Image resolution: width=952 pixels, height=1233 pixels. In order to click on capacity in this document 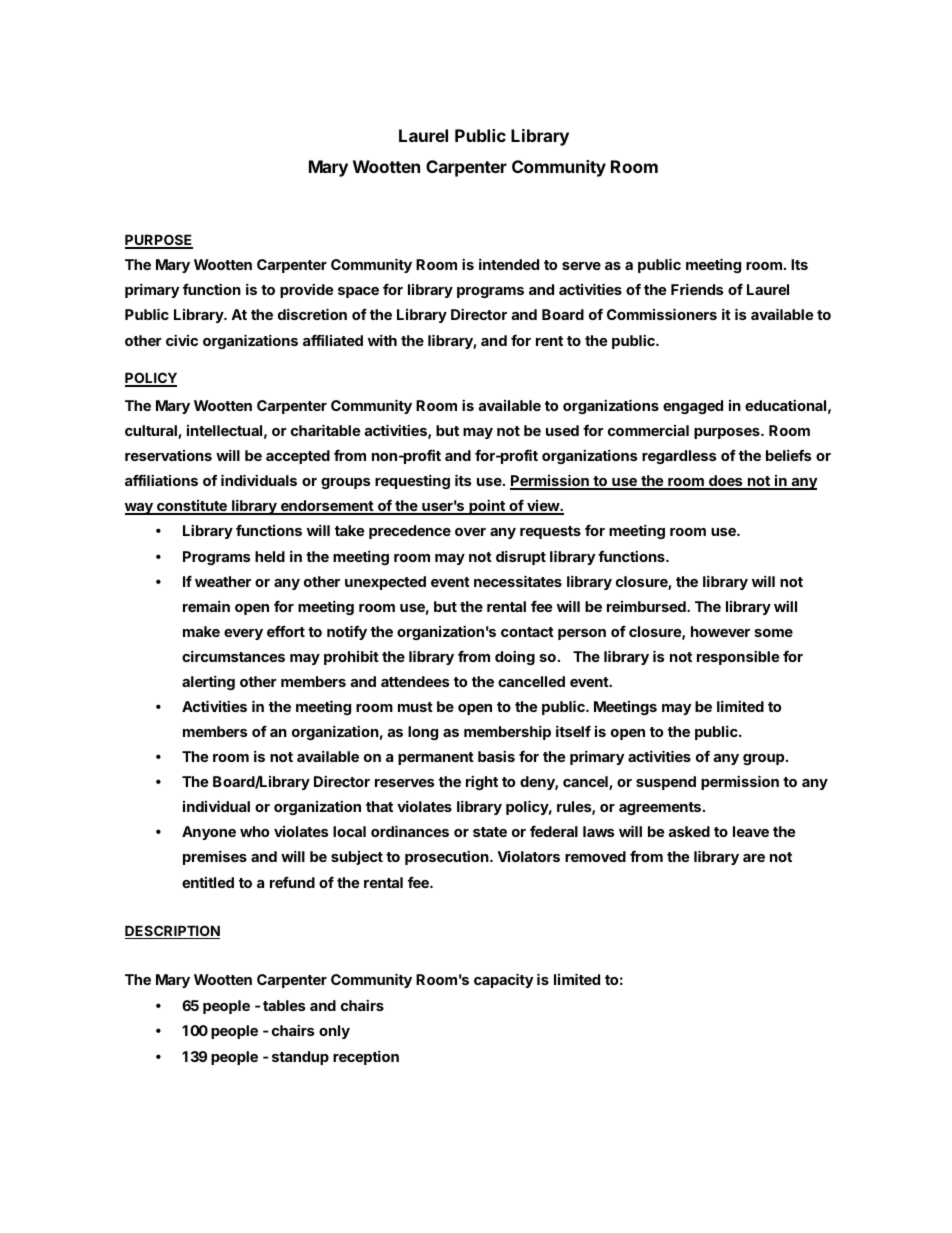, I will do `click(503, 980)`.
